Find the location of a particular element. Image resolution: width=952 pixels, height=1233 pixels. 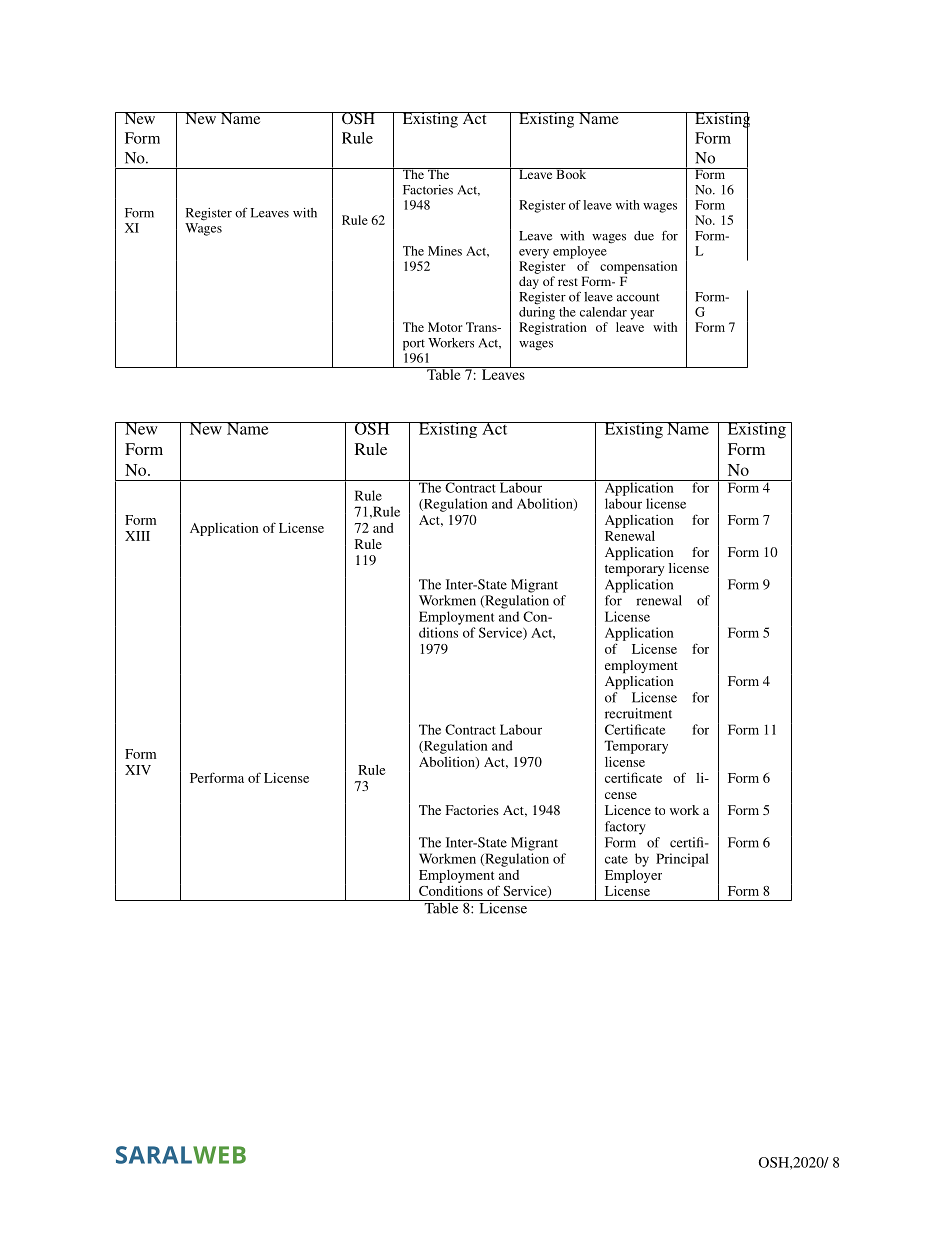

factory is located at coordinates (625, 828).
